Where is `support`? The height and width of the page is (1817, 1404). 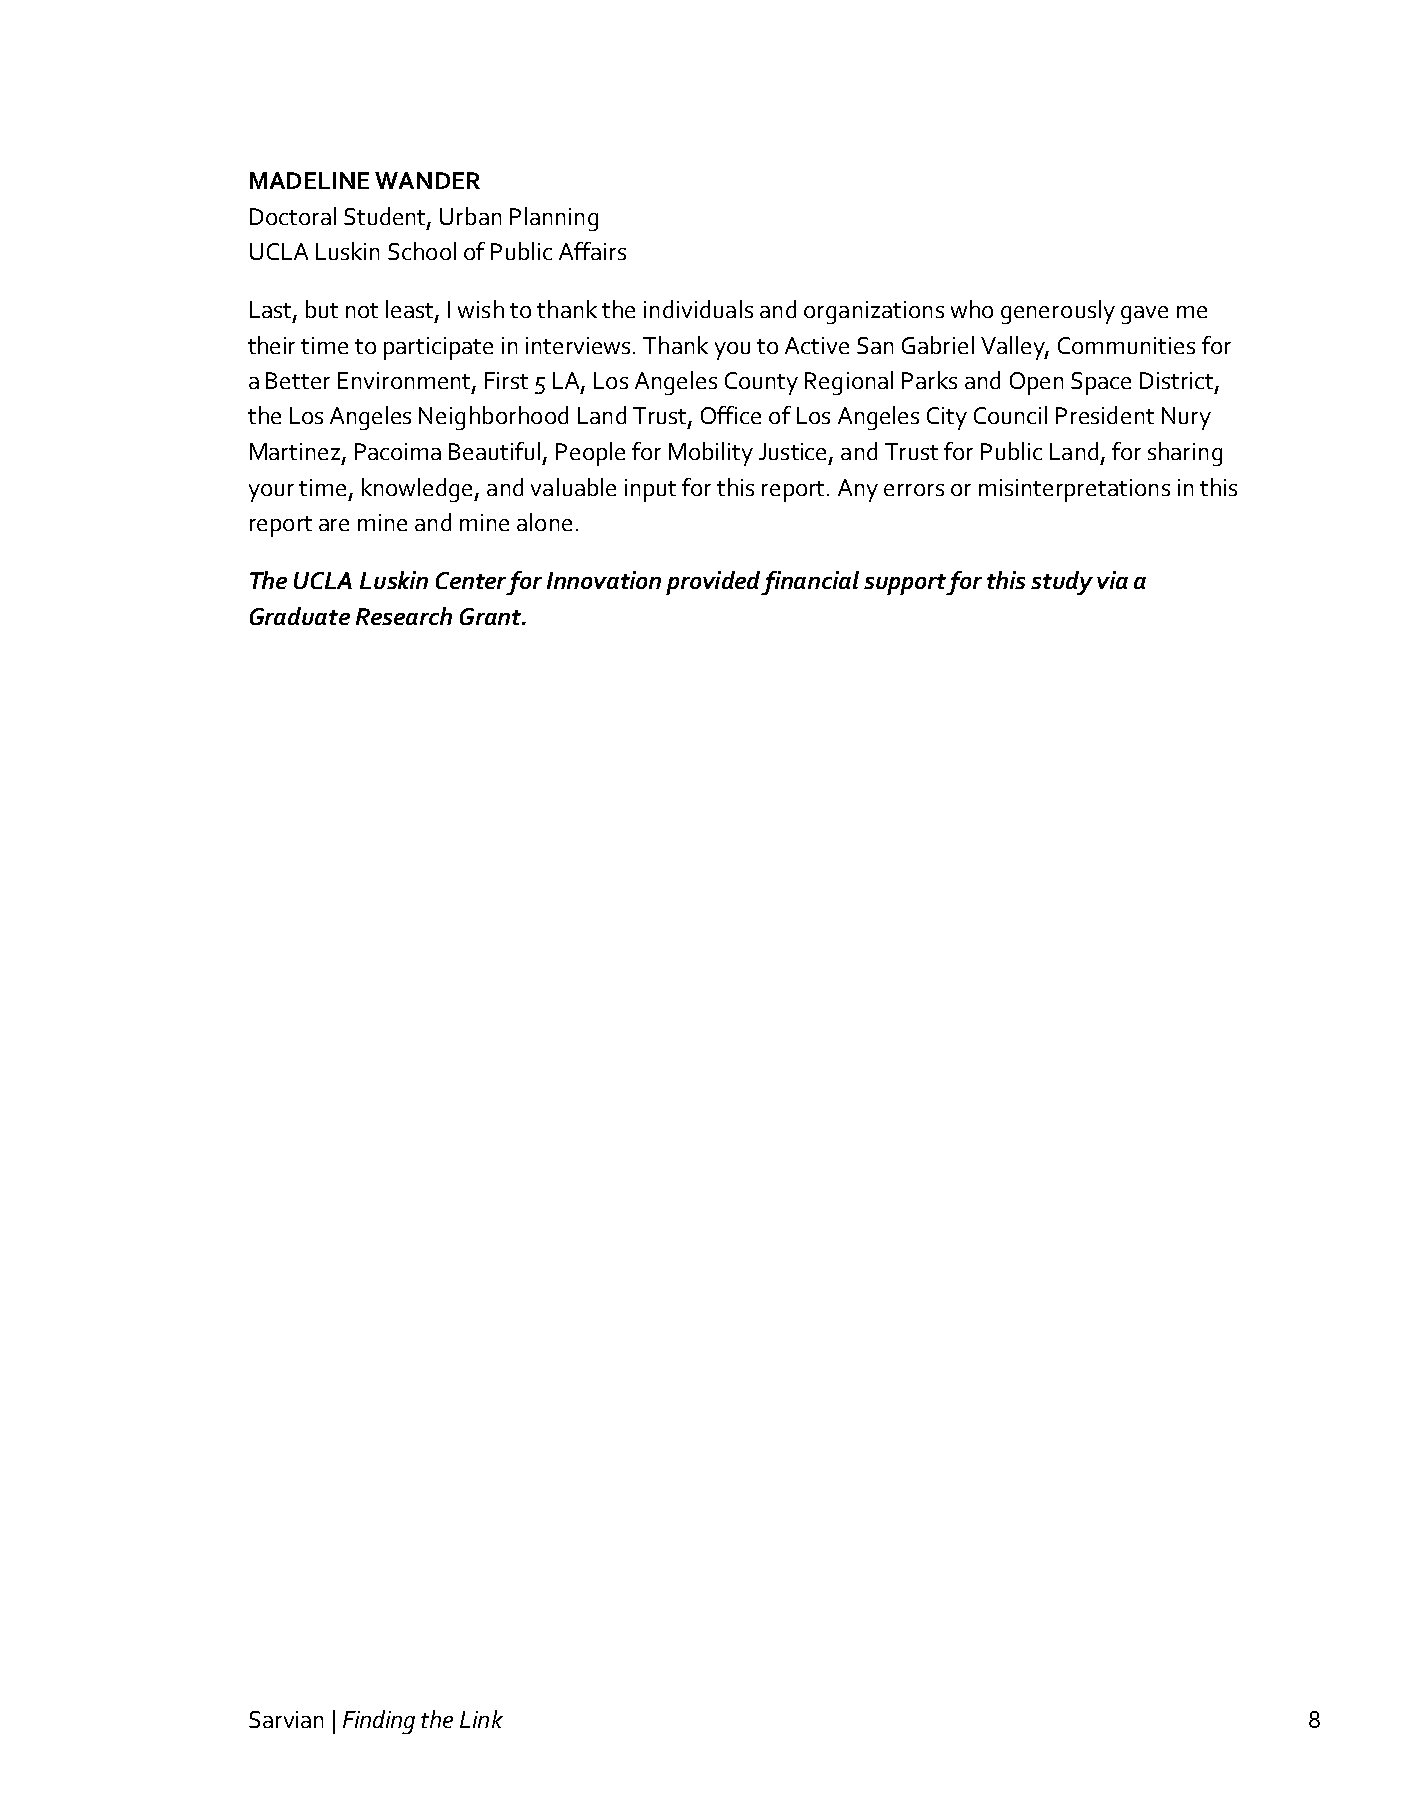 support is located at coordinates (905, 584).
